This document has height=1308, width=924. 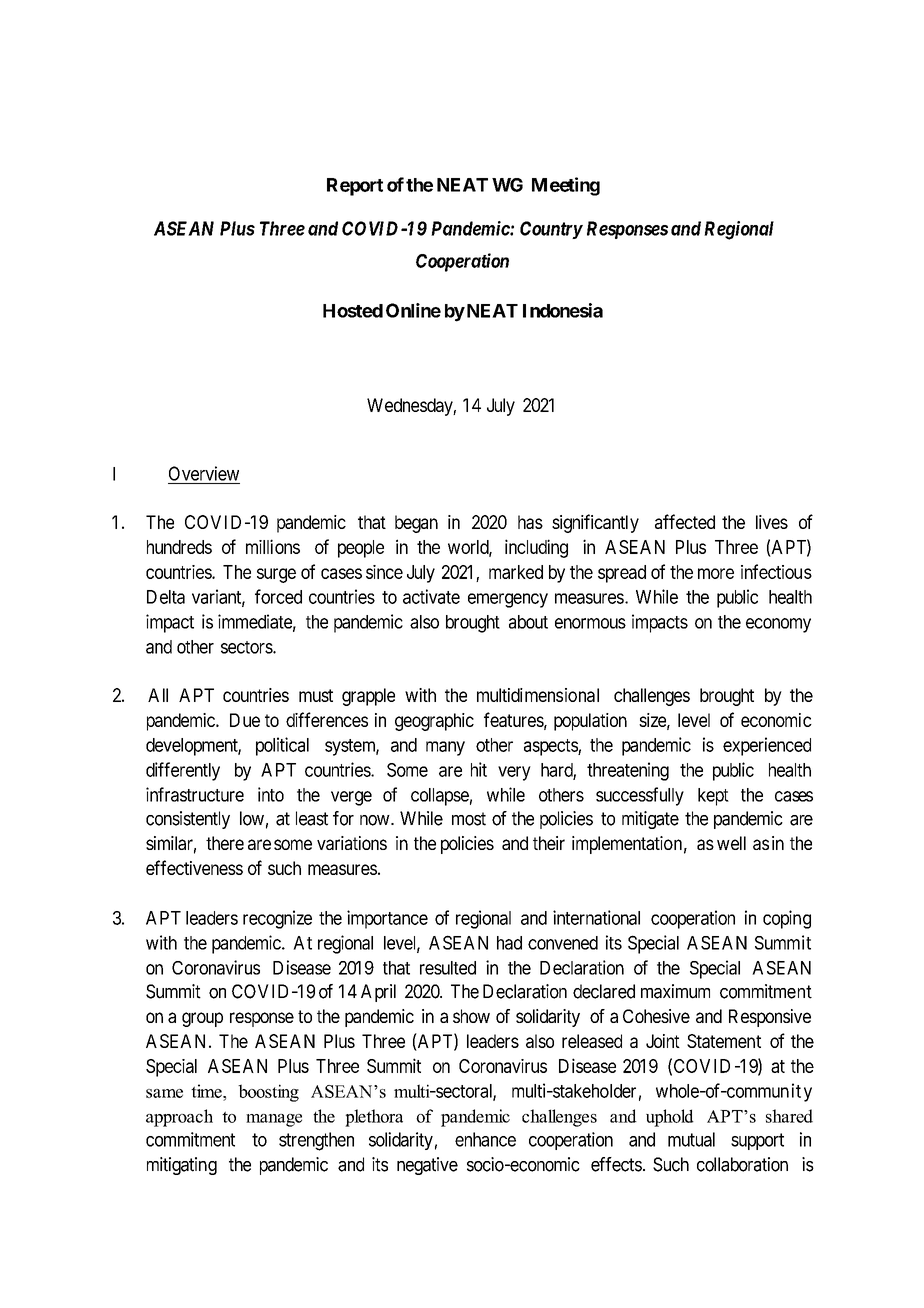 What do you see at coordinates (485, 1139) in the document?
I see `enhance` at bounding box center [485, 1139].
